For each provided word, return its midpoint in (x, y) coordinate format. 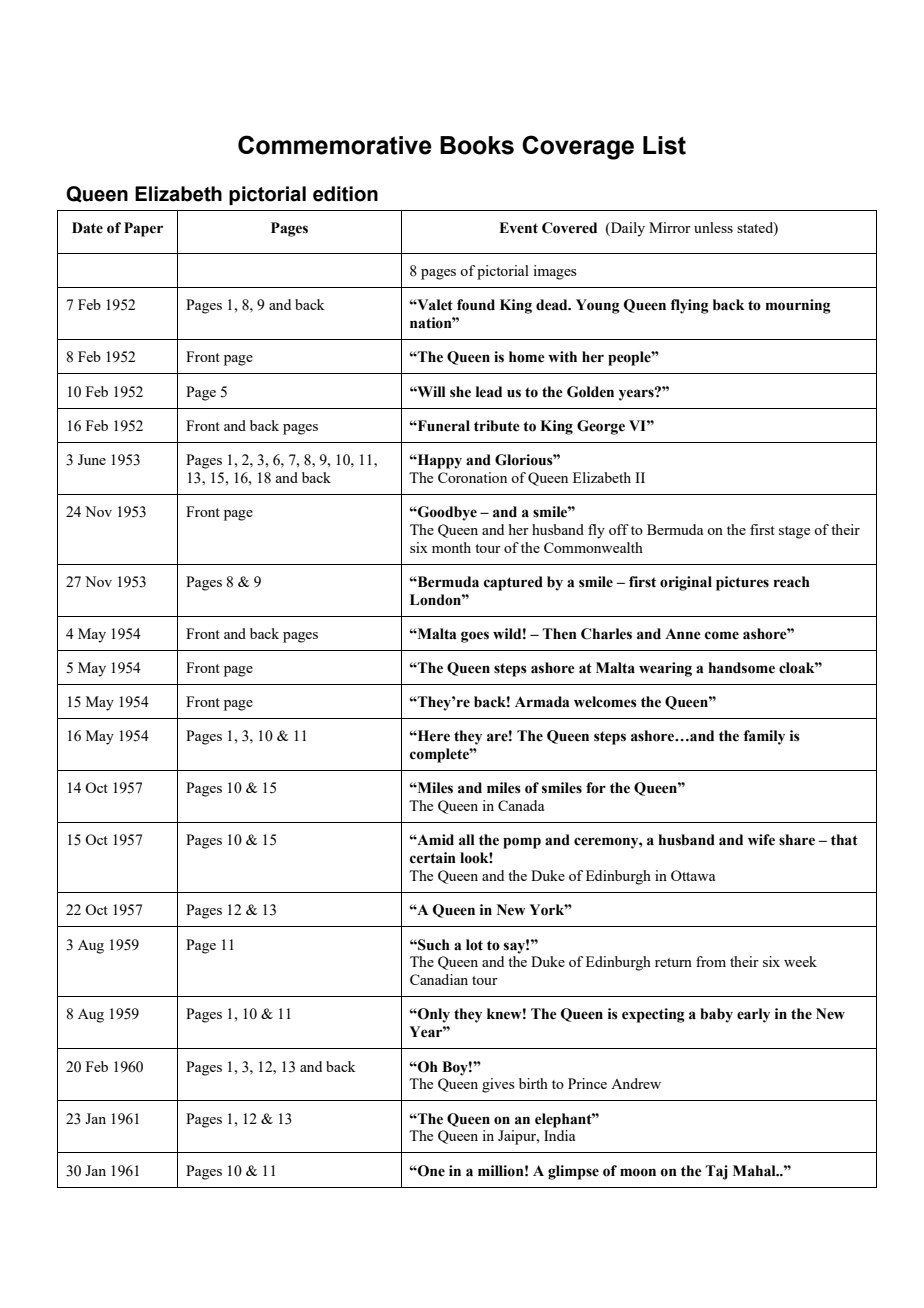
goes (475, 637)
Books (477, 145)
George (601, 427)
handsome (741, 668)
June (92, 459)
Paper (143, 229)
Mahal (755, 1171)
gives (498, 1085)
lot (474, 945)
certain (433, 858)
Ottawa (693, 875)
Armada (542, 702)
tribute (497, 426)
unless (713, 227)
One (430, 1171)
